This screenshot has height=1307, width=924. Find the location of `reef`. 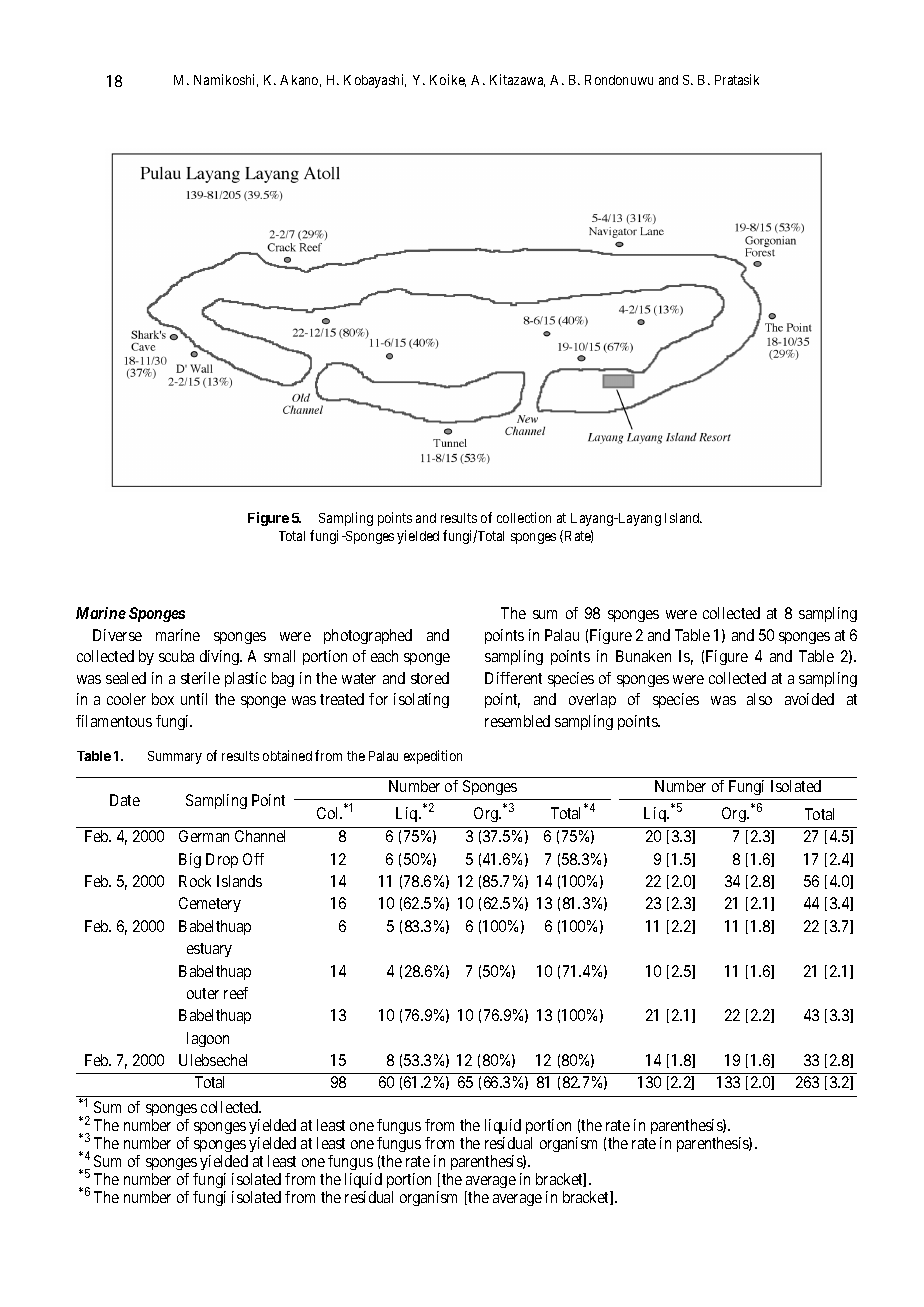

reef is located at coordinates (236, 993).
